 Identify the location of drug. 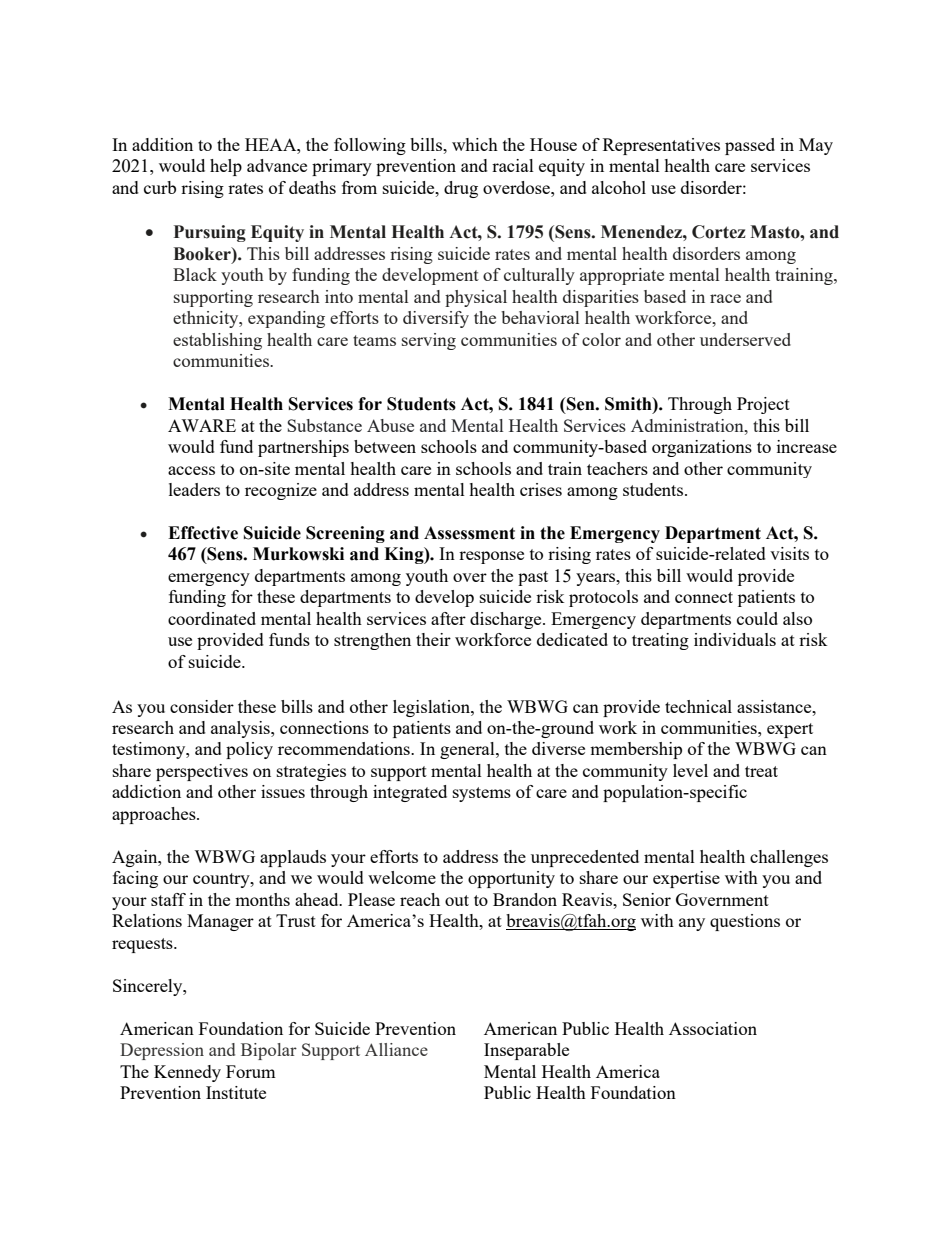
(461, 189).
